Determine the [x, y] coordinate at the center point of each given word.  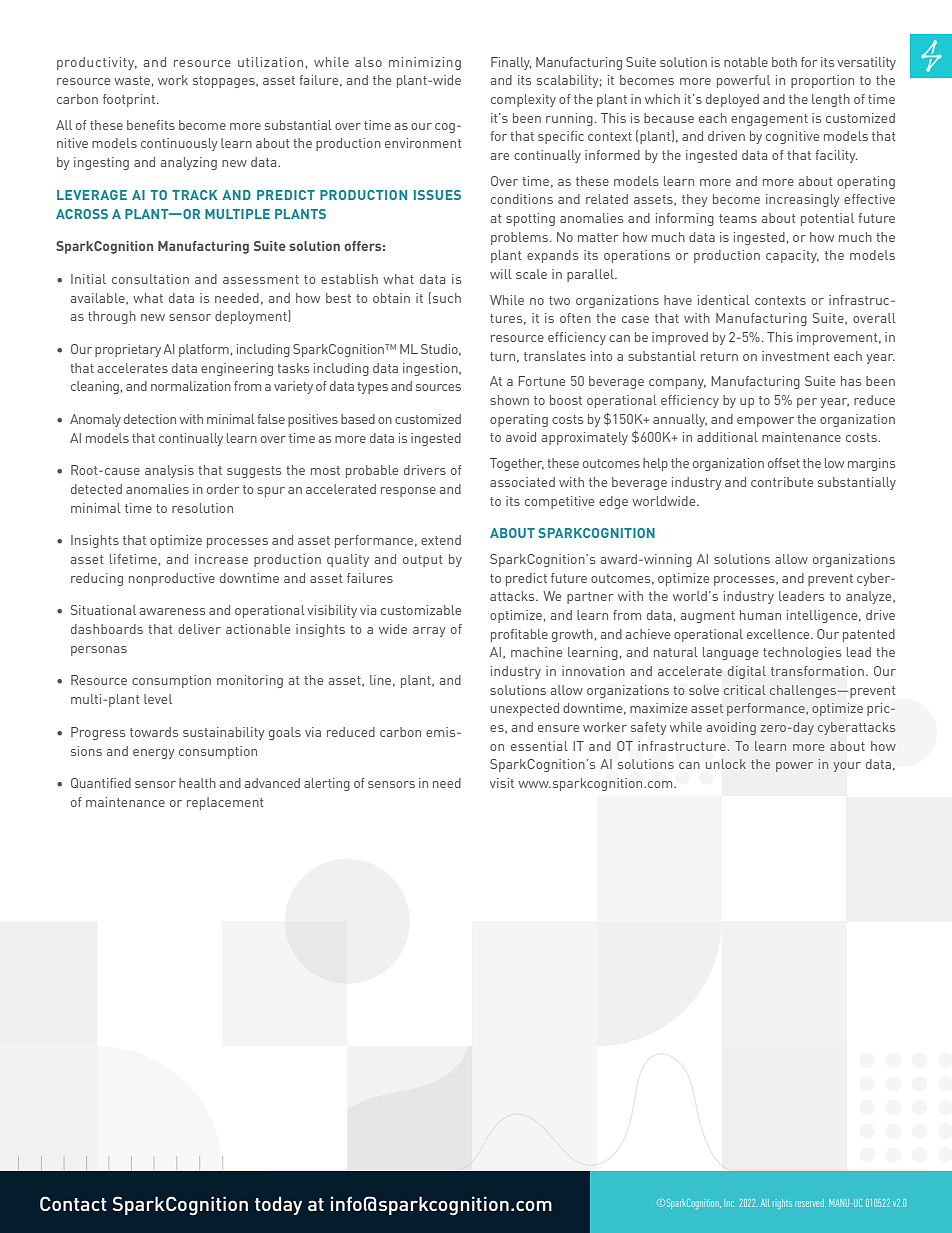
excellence [779, 634]
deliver [199, 629]
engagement [769, 120]
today [278, 1206]
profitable [519, 635]
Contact [73, 1203]
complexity [523, 100]
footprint [129, 100]
